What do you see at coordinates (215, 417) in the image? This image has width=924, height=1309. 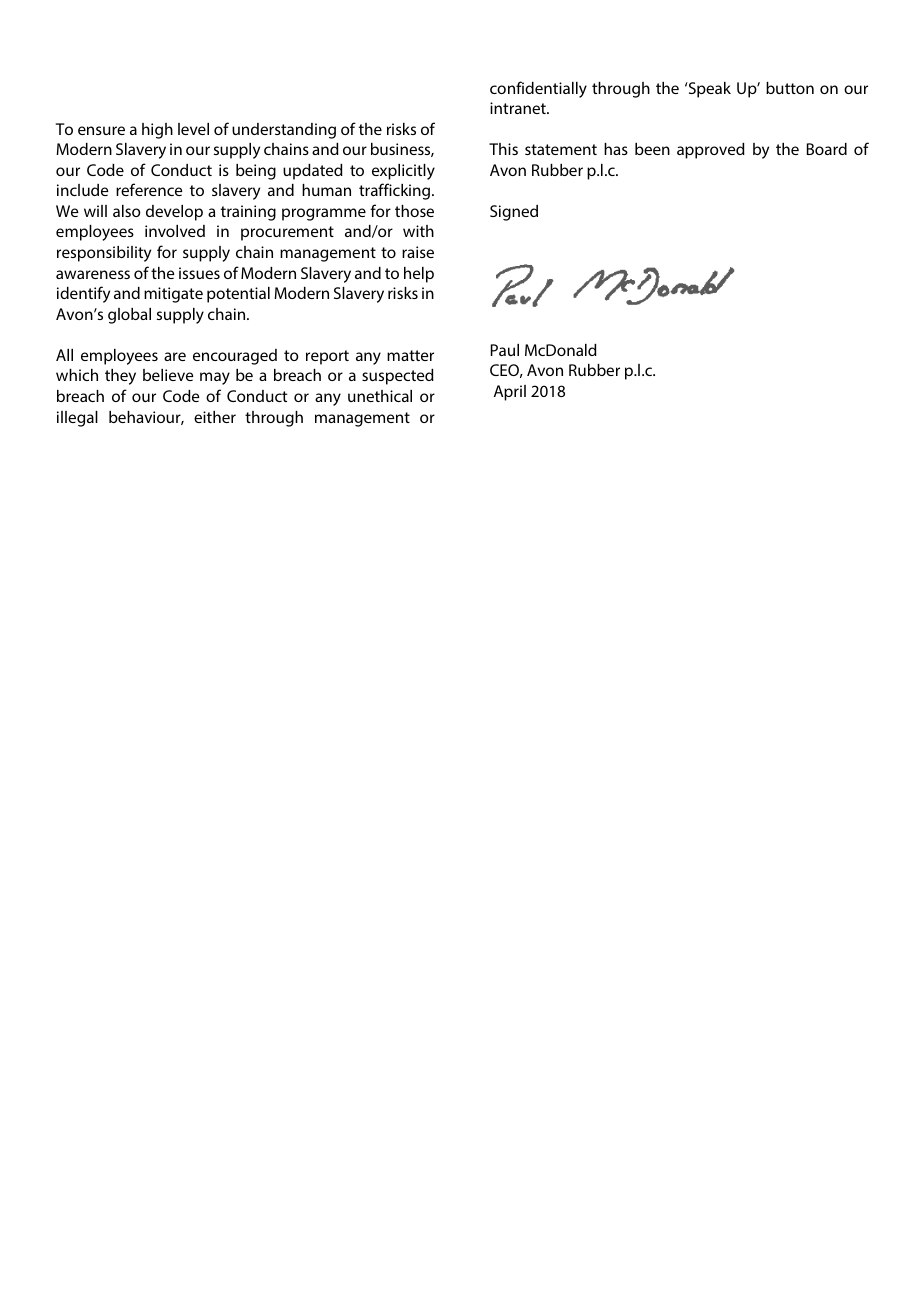 I see `either` at bounding box center [215, 417].
